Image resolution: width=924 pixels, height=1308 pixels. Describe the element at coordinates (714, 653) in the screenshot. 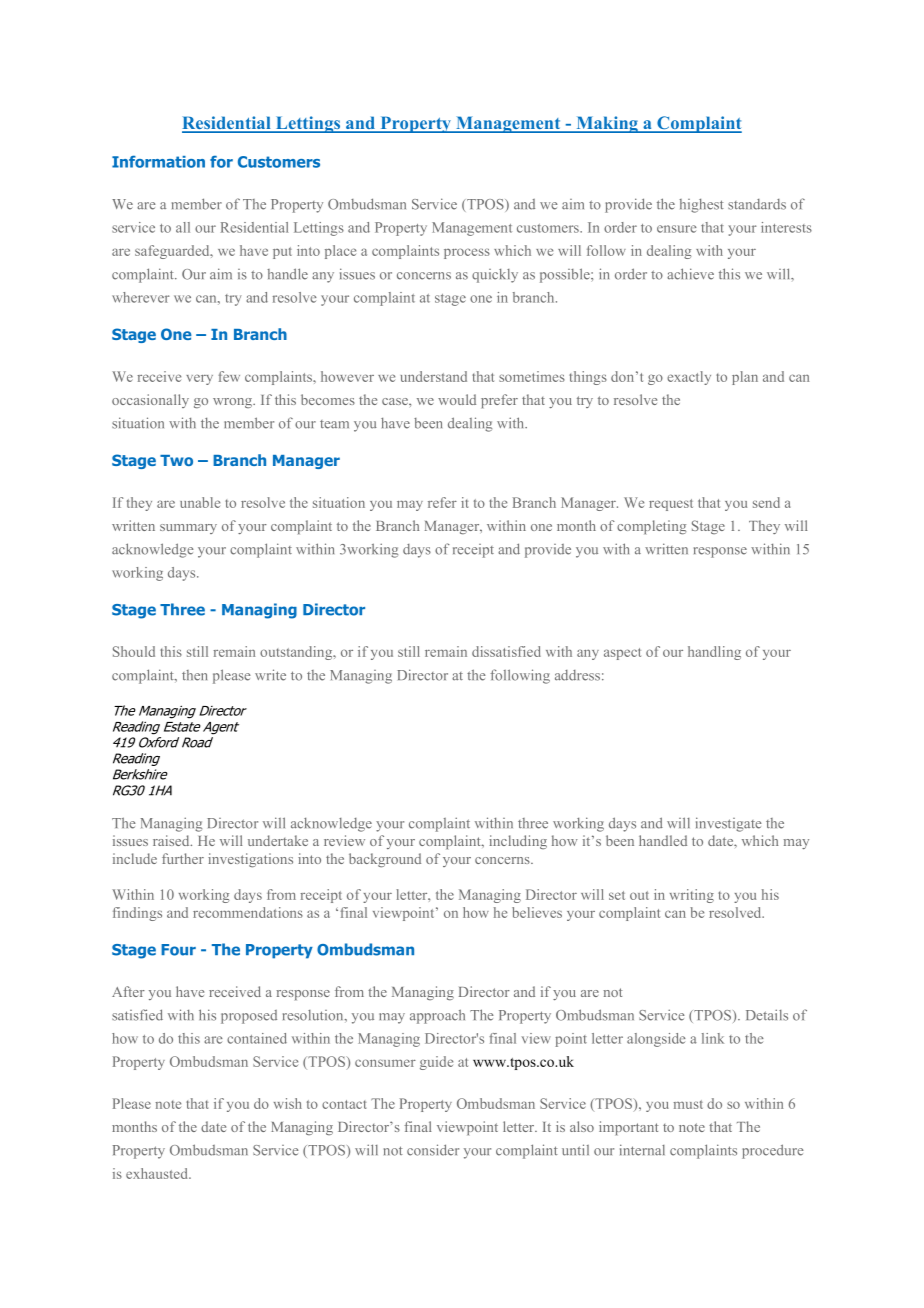

I see `handling` at that location.
